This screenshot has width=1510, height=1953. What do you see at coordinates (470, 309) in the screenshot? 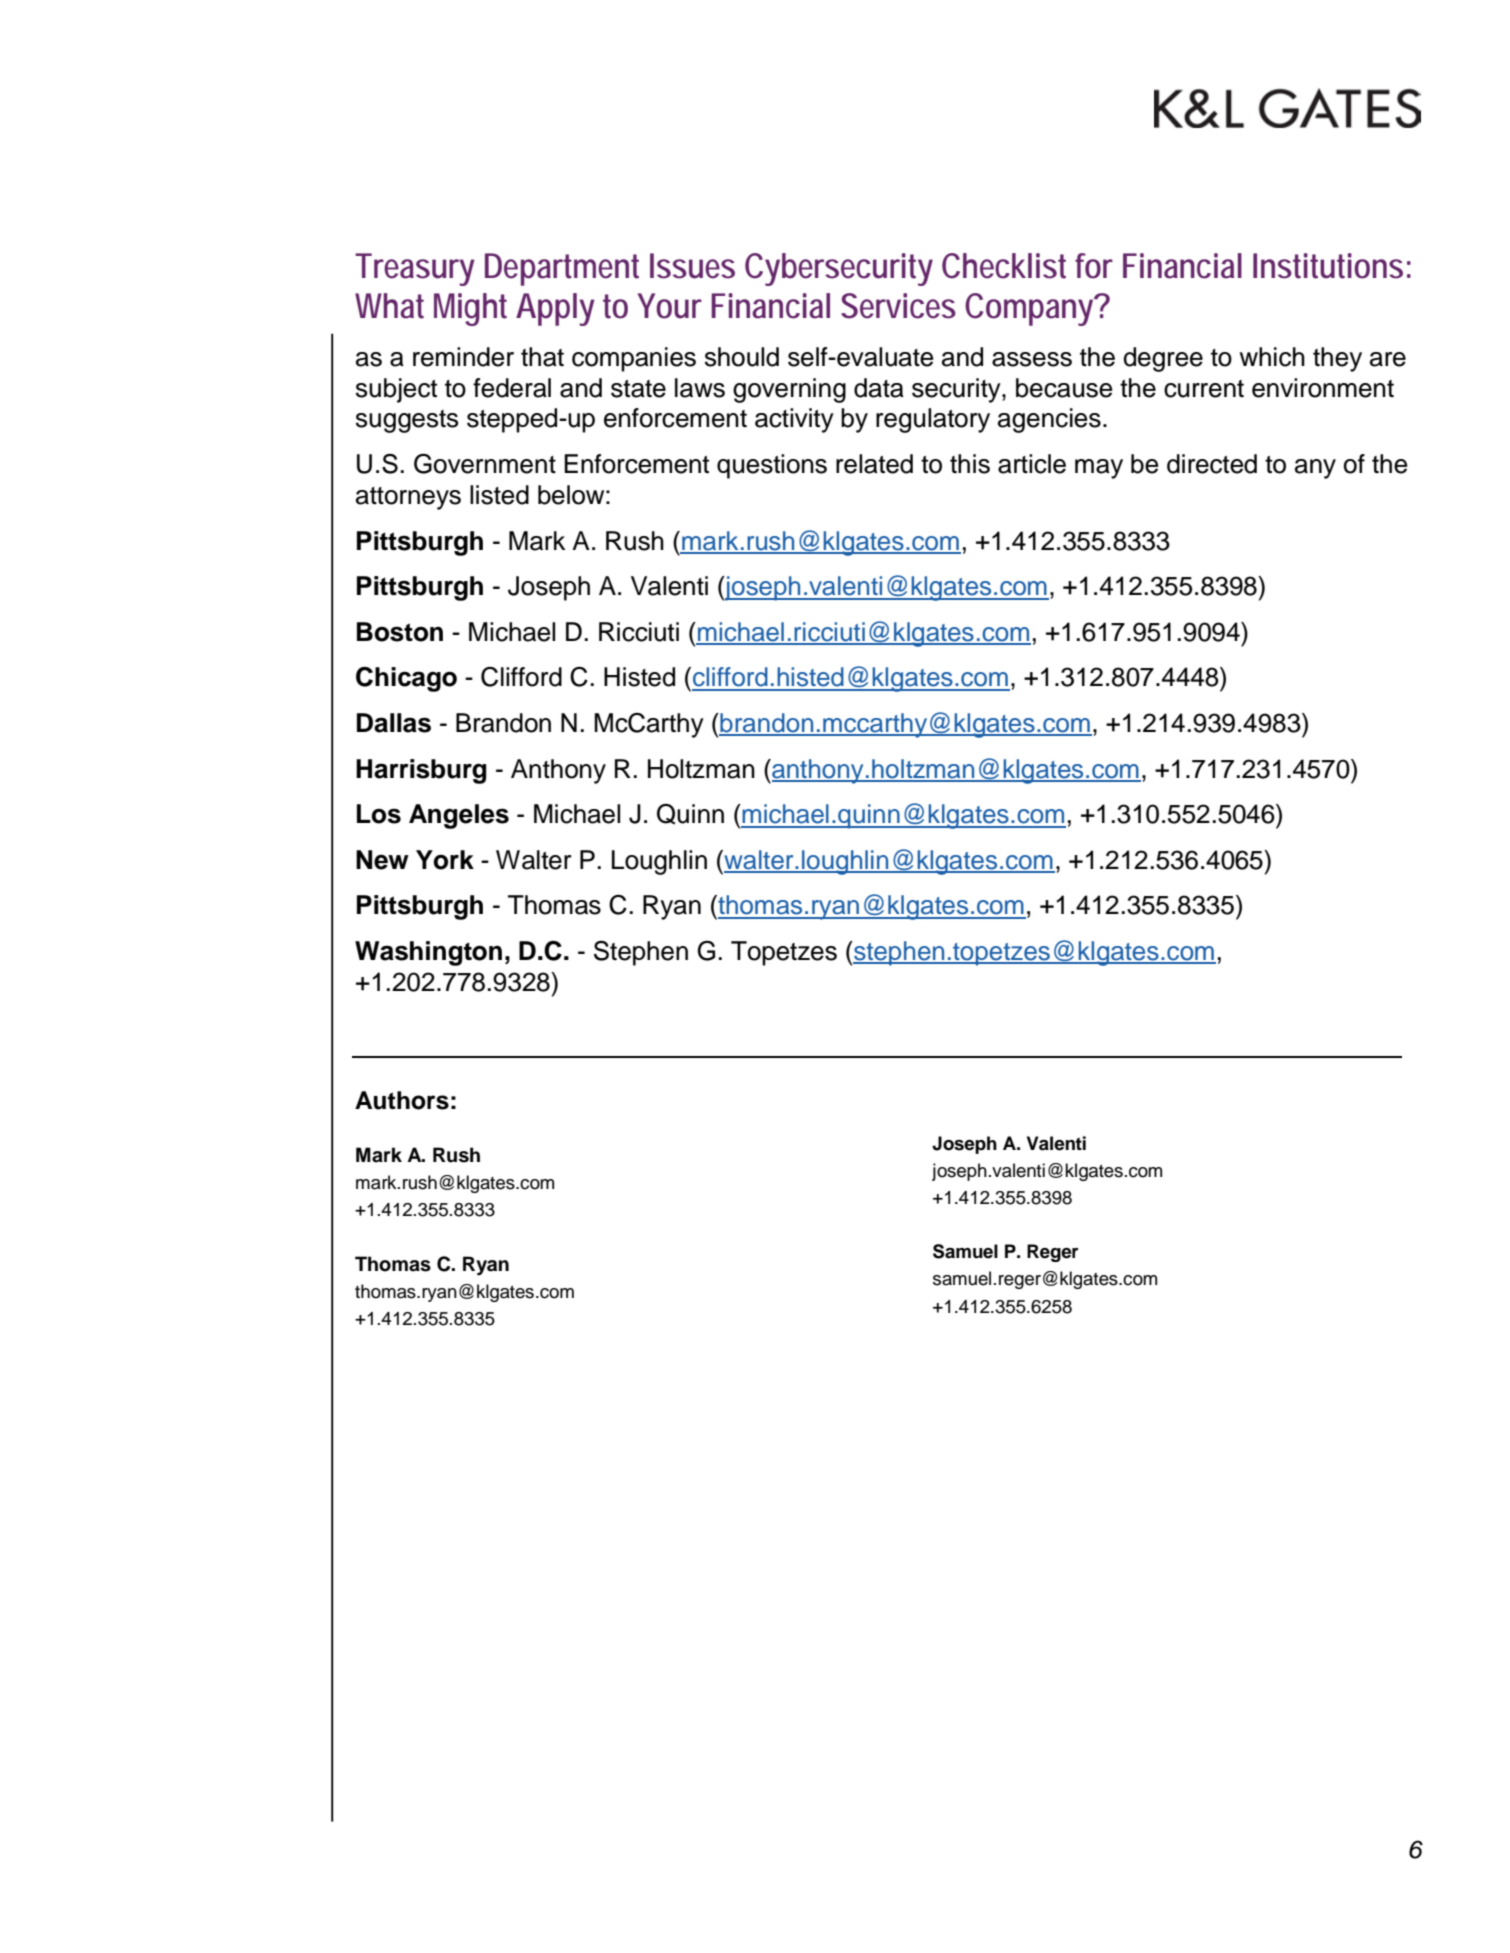
I see `Might` at bounding box center [470, 309].
